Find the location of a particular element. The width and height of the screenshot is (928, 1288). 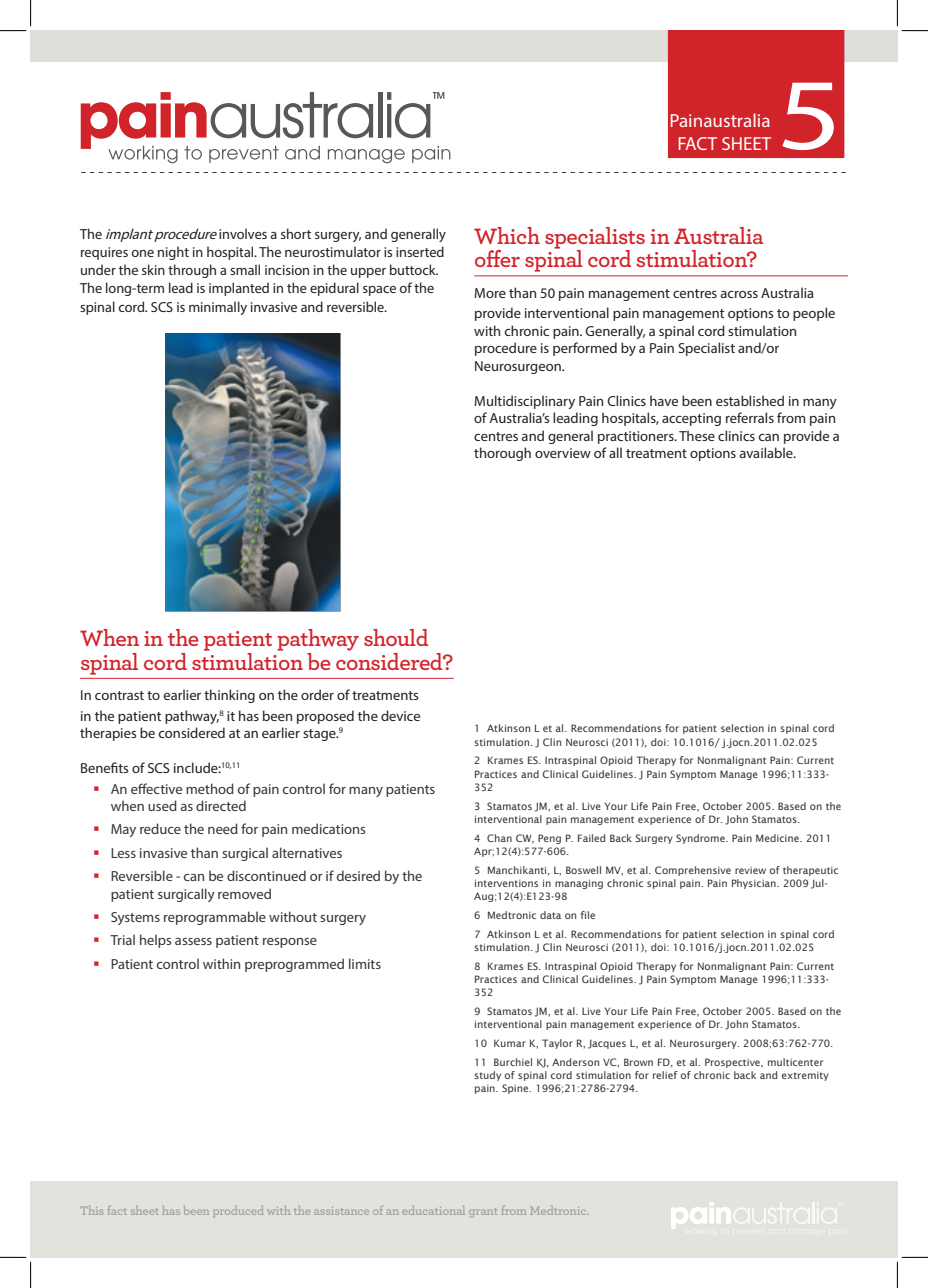

across is located at coordinates (739, 294).
